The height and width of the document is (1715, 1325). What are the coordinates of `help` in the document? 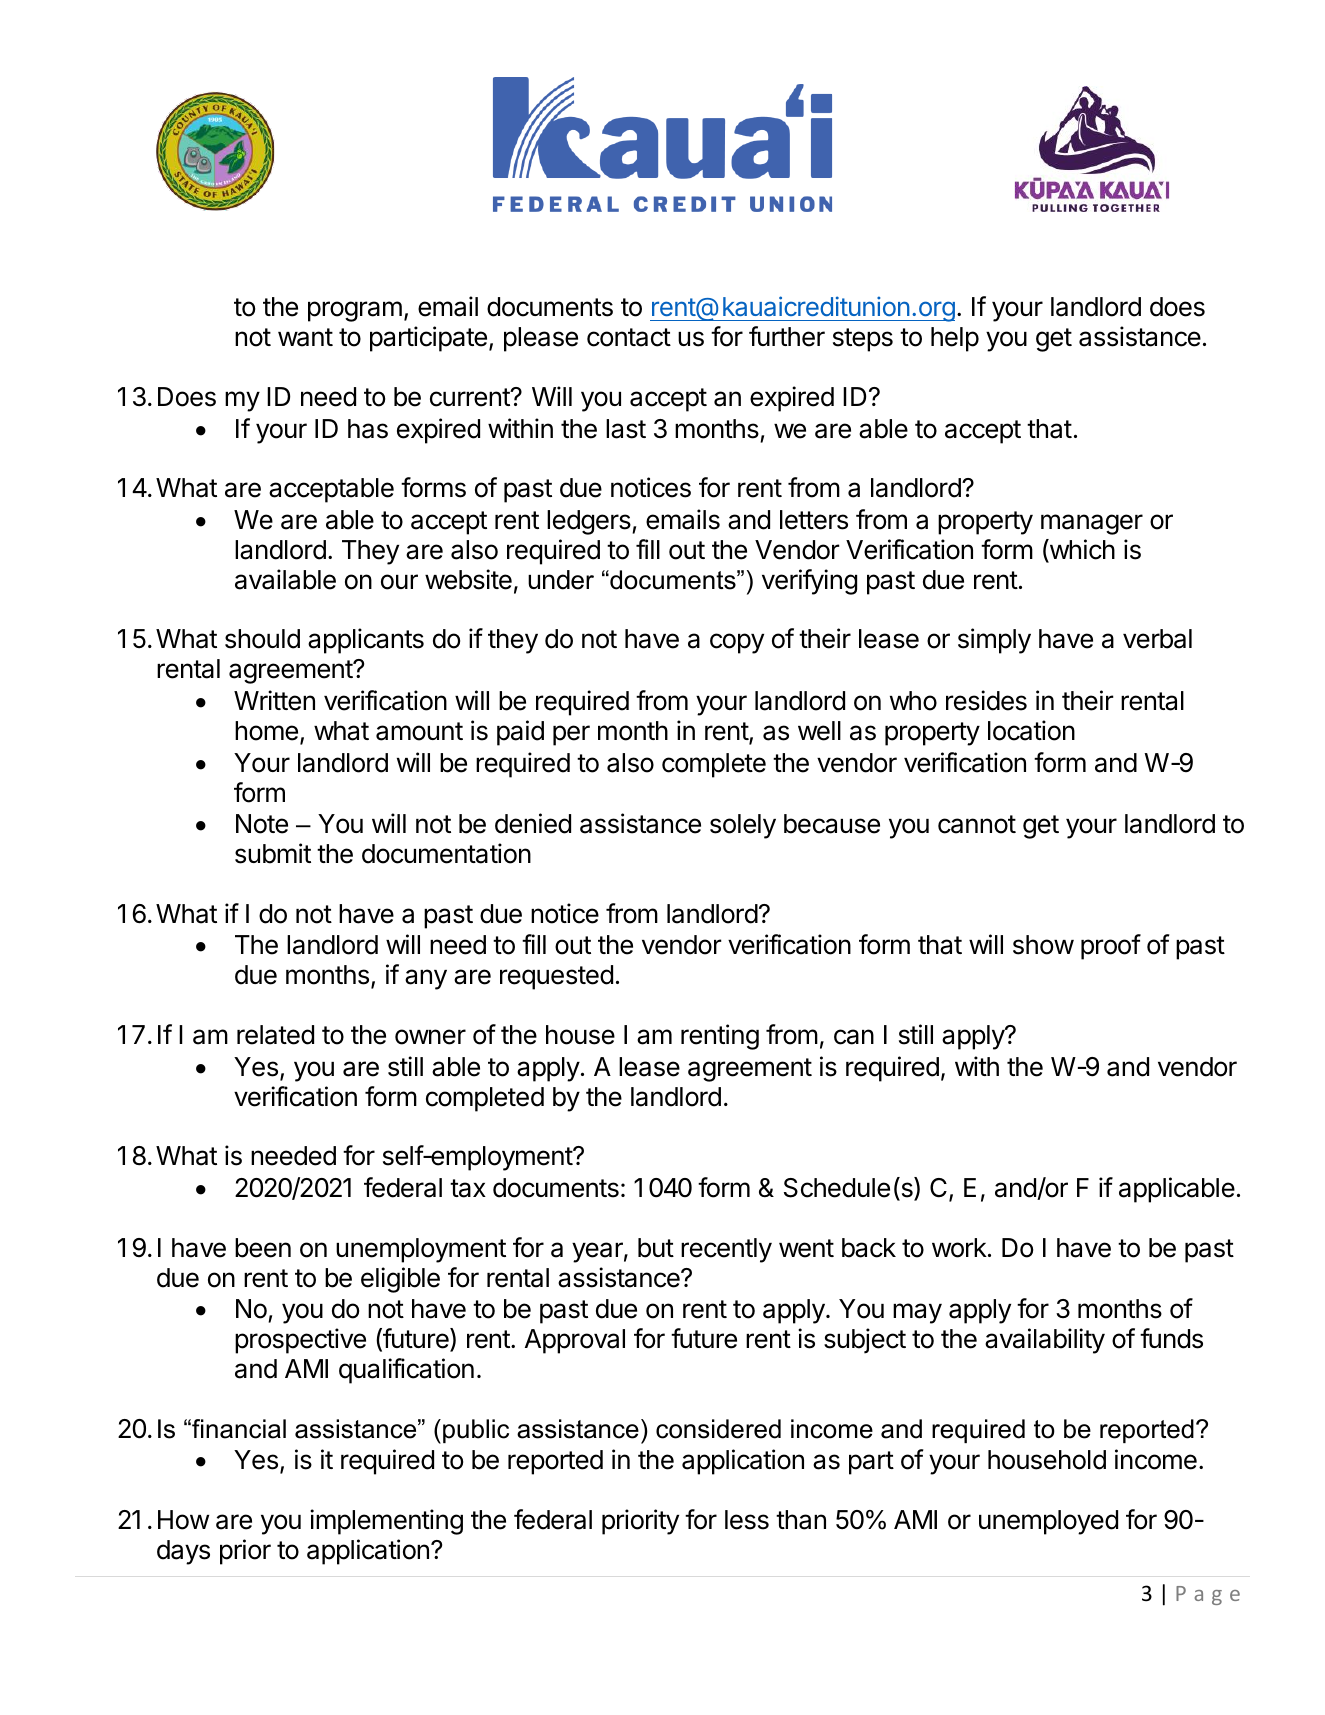 It's located at (955, 339).
